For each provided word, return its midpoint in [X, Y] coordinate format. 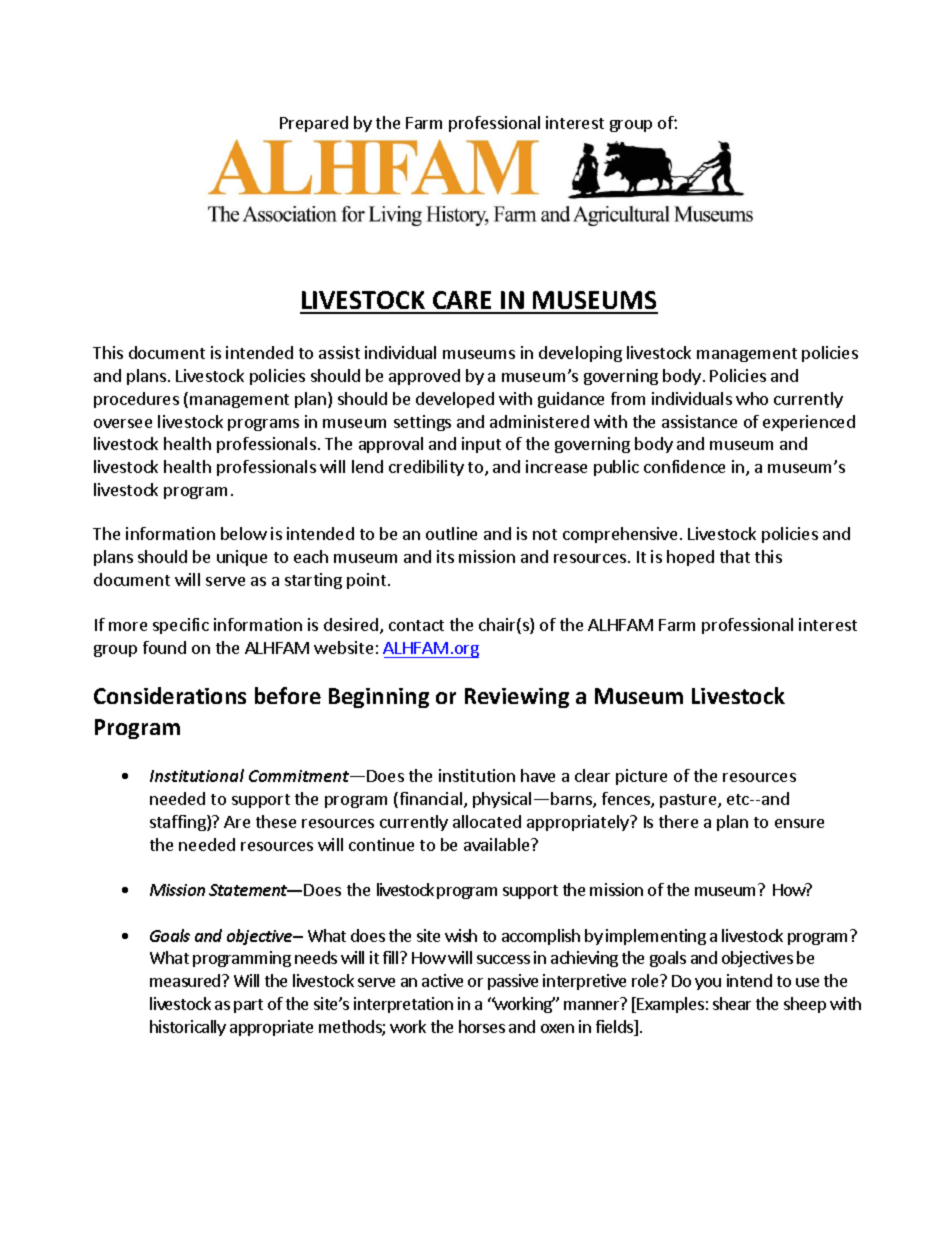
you [708, 984]
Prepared [314, 124]
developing [580, 354]
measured [186, 980]
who [752, 398]
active [442, 980]
